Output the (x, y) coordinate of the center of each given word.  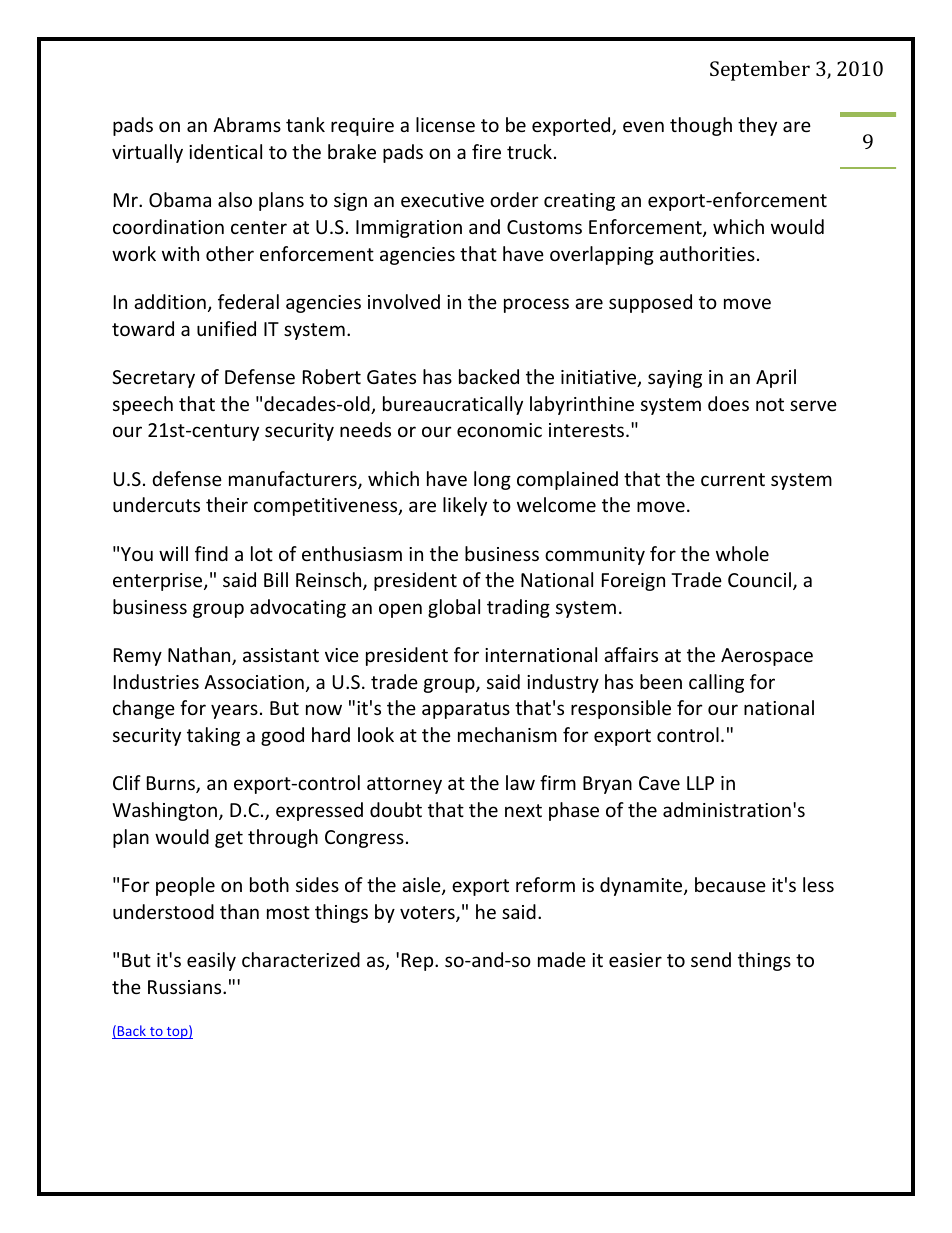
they (757, 126)
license (445, 124)
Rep (419, 962)
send (711, 959)
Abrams (247, 124)
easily (211, 961)
